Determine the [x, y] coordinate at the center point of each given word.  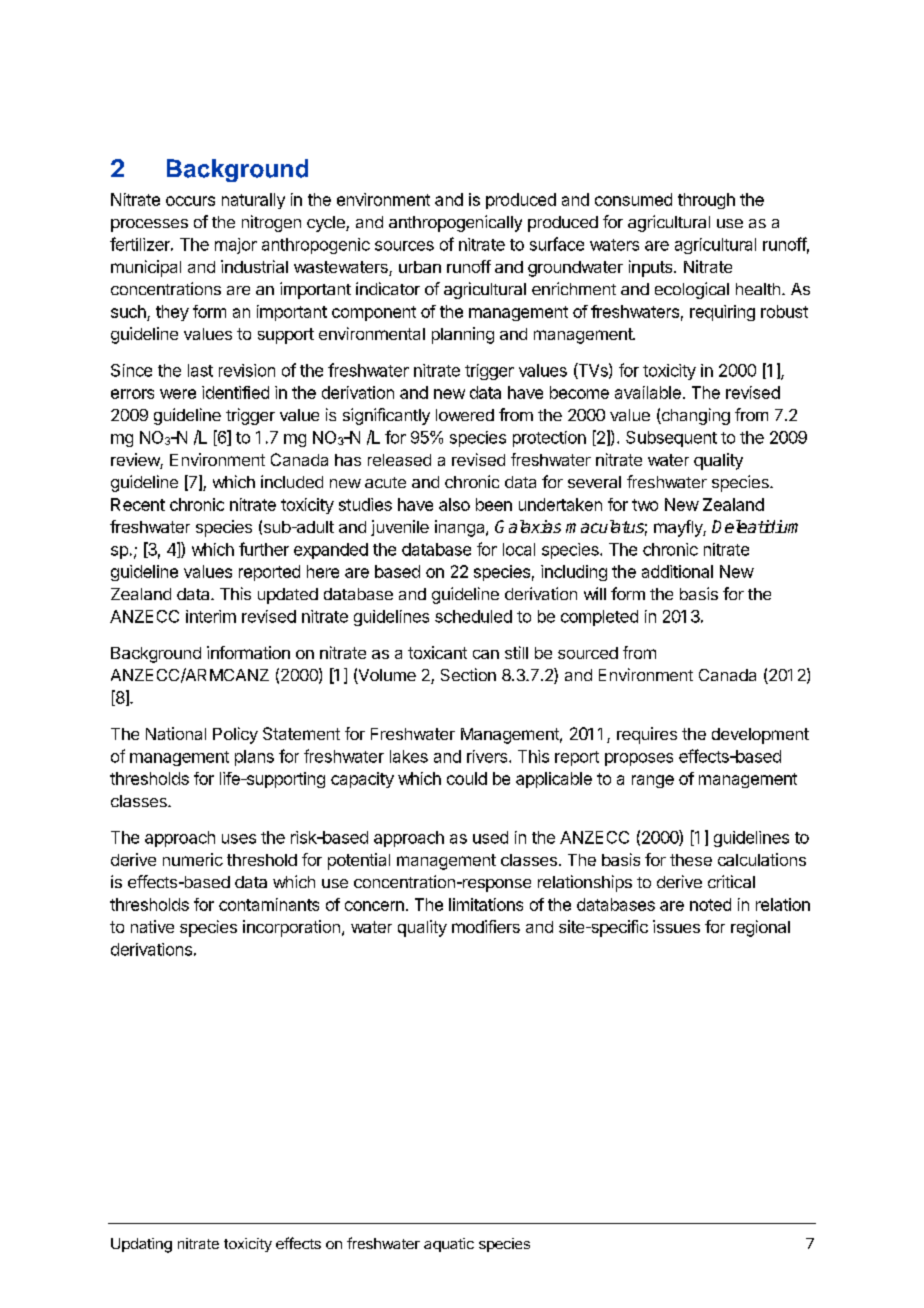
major [236, 246]
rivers [488, 756]
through [706, 201]
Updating [141, 1245]
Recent [138, 504]
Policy [235, 735]
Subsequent [671, 439]
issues [676, 926]
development [760, 736]
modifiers [486, 926]
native [152, 926]
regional [760, 928]
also [454, 504]
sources [404, 246]
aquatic [449, 1245]
